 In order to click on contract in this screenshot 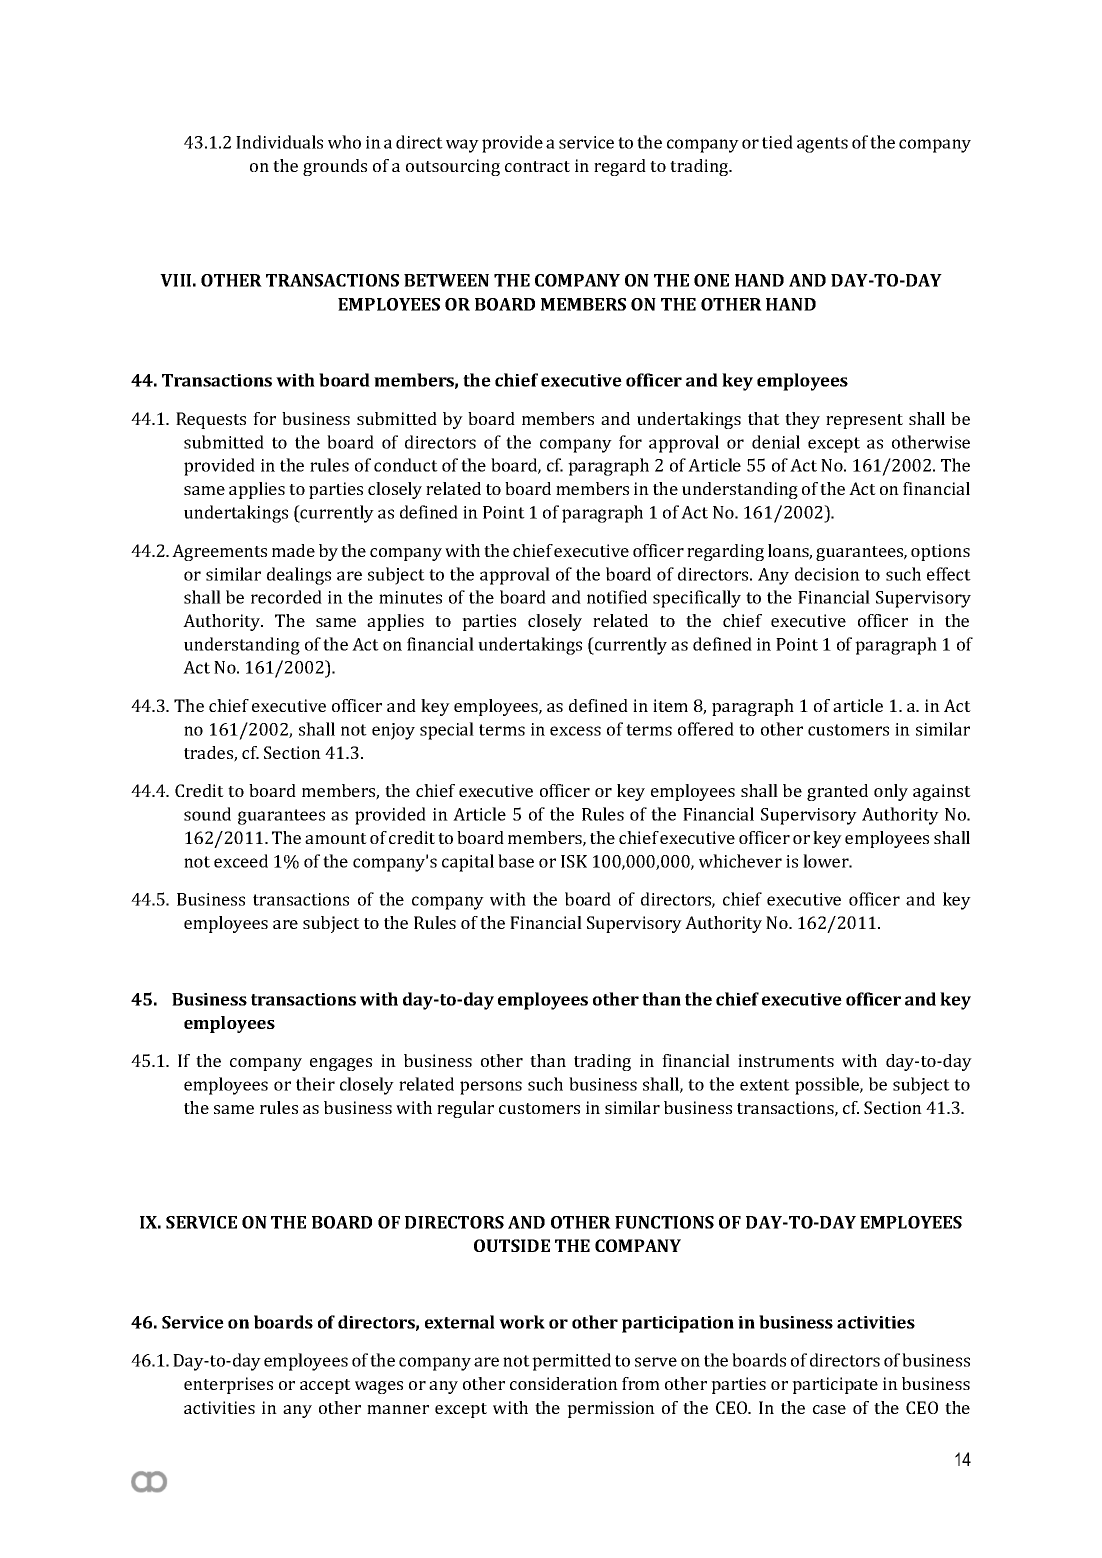, I will do `click(537, 166)`.
